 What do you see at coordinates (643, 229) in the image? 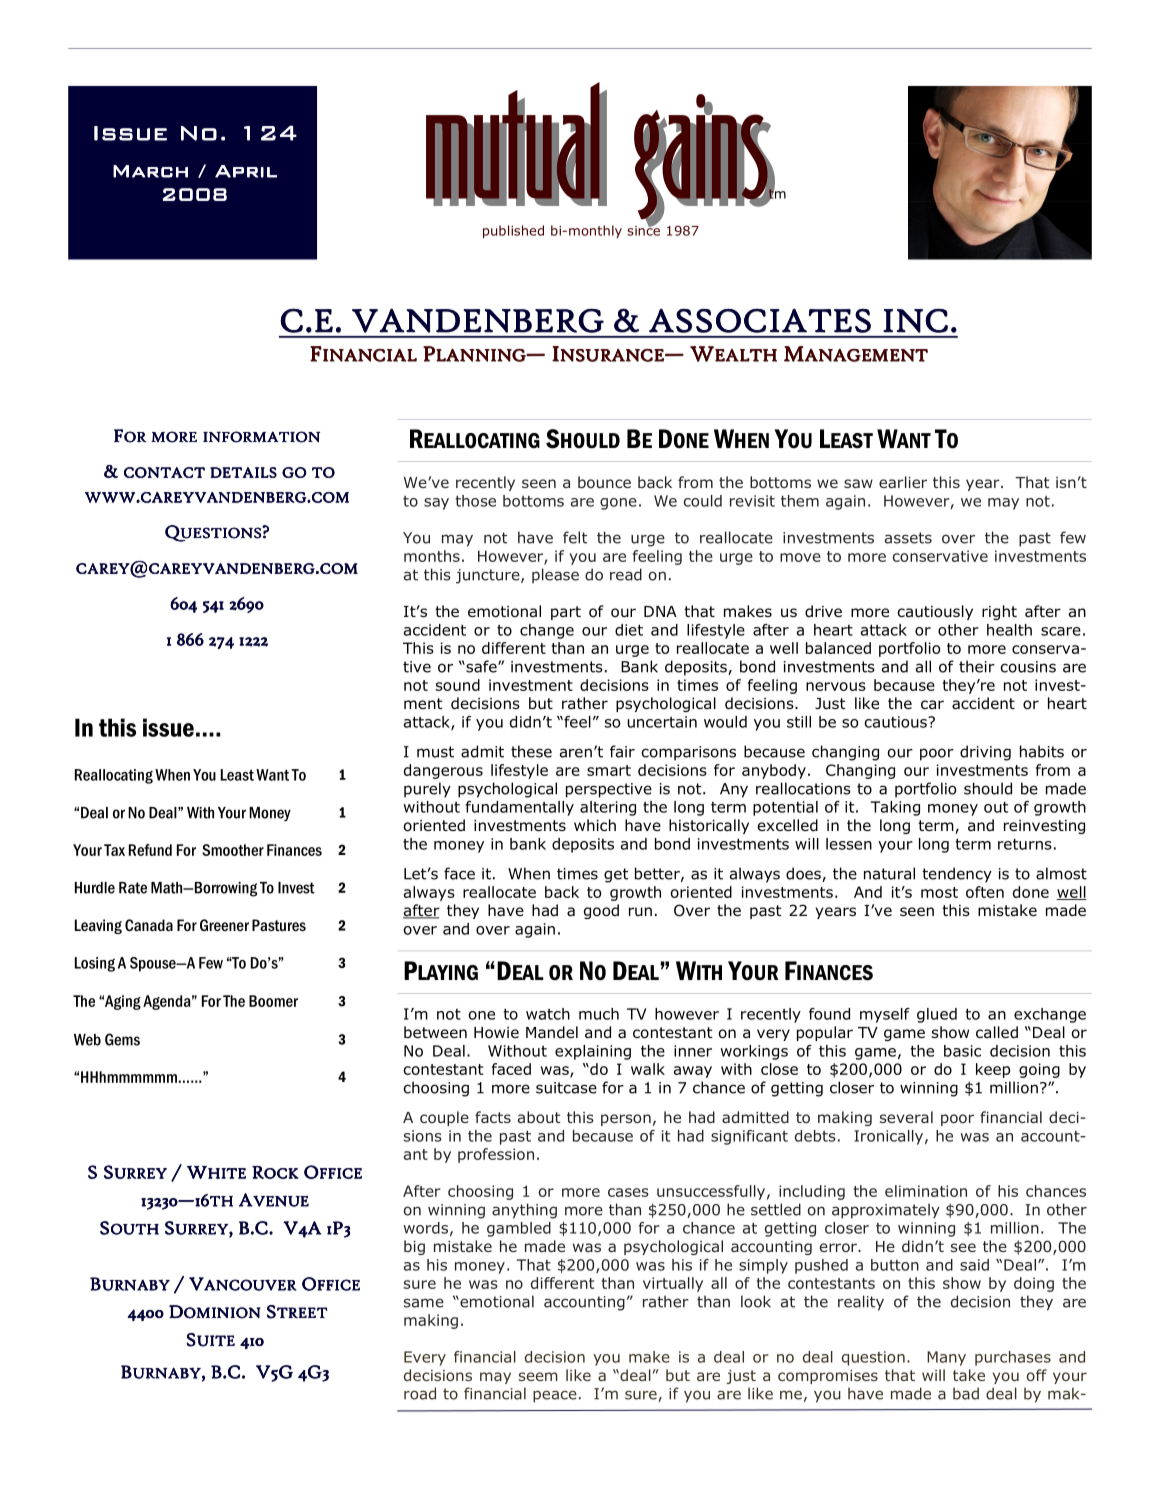
I see `since` at bounding box center [643, 229].
